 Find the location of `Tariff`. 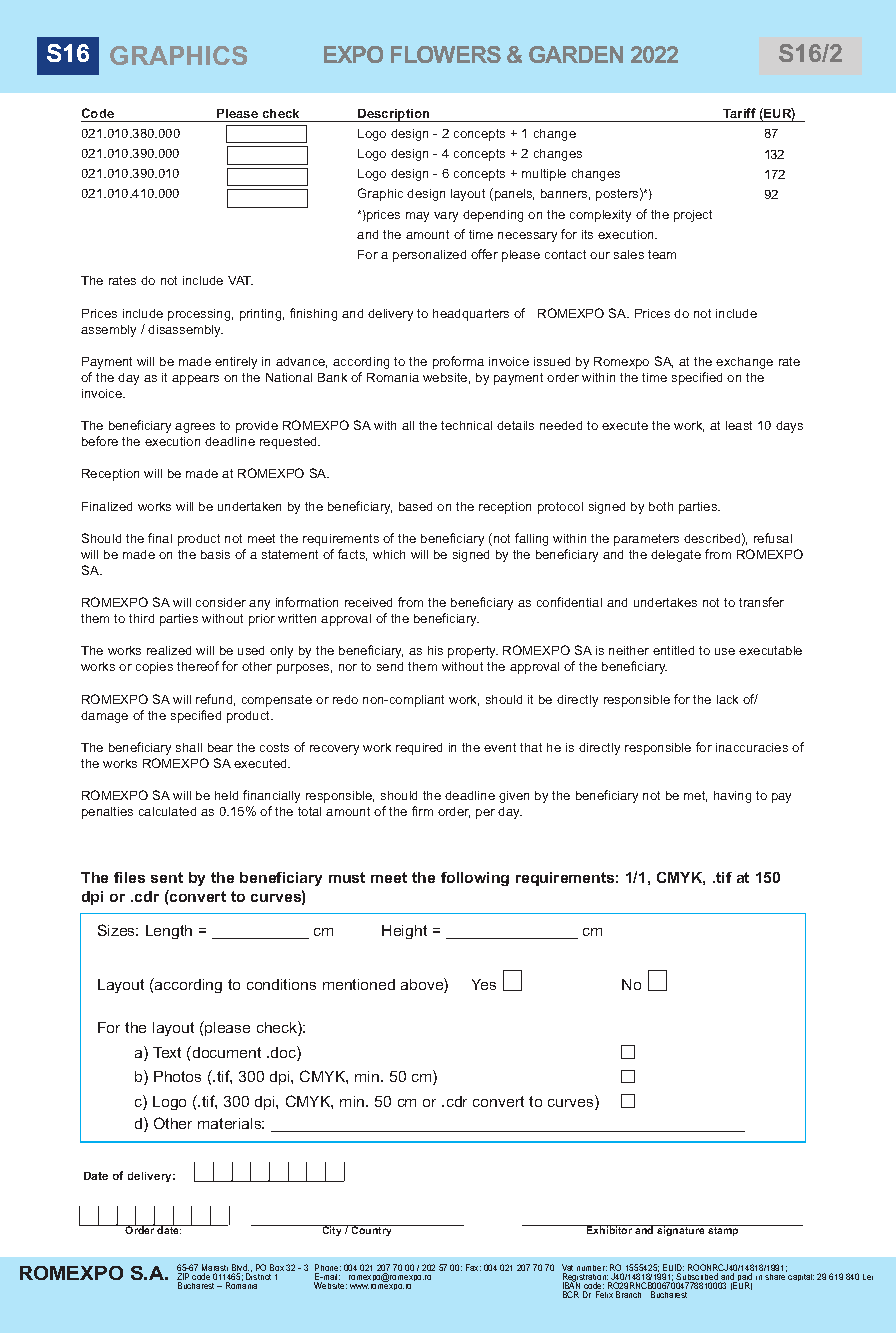

Tariff is located at coordinates (739, 113).
